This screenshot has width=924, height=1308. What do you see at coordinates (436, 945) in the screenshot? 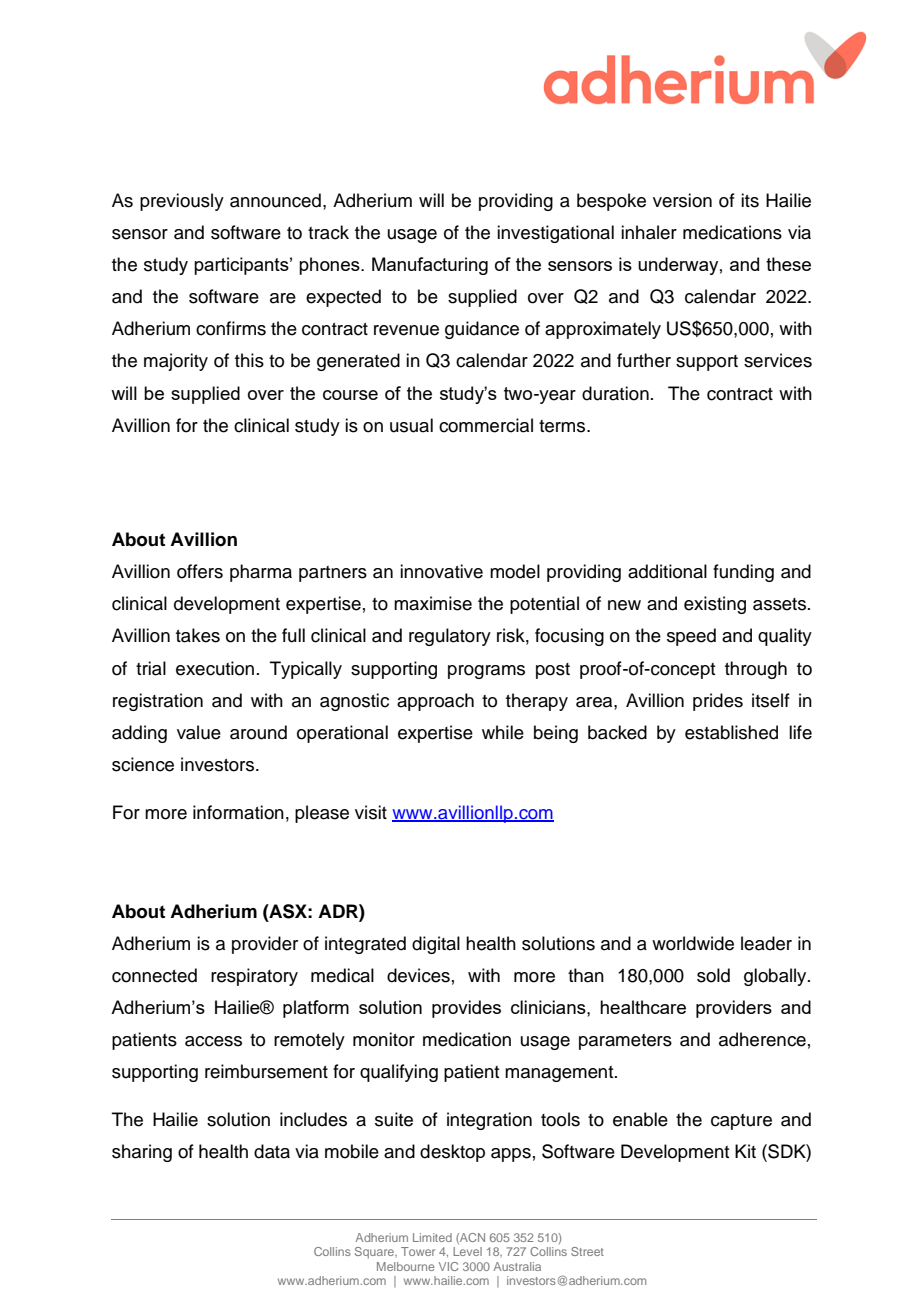
I see `digital` at bounding box center [436, 945].
